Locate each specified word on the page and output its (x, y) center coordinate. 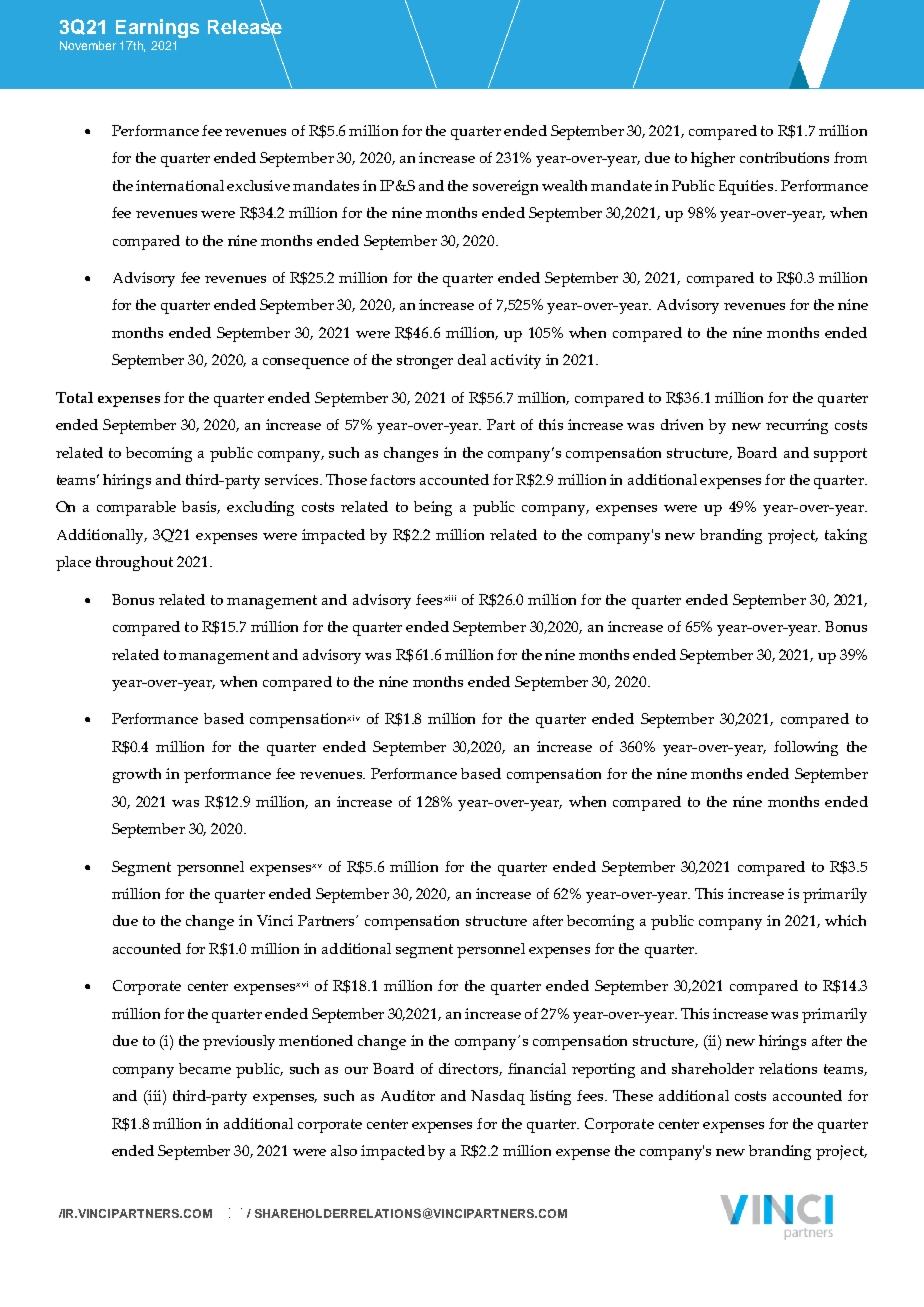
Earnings (157, 28)
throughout (134, 563)
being (433, 508)
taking (846, 536)
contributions (784, 157)
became (205, 1068)
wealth (564, 185)
